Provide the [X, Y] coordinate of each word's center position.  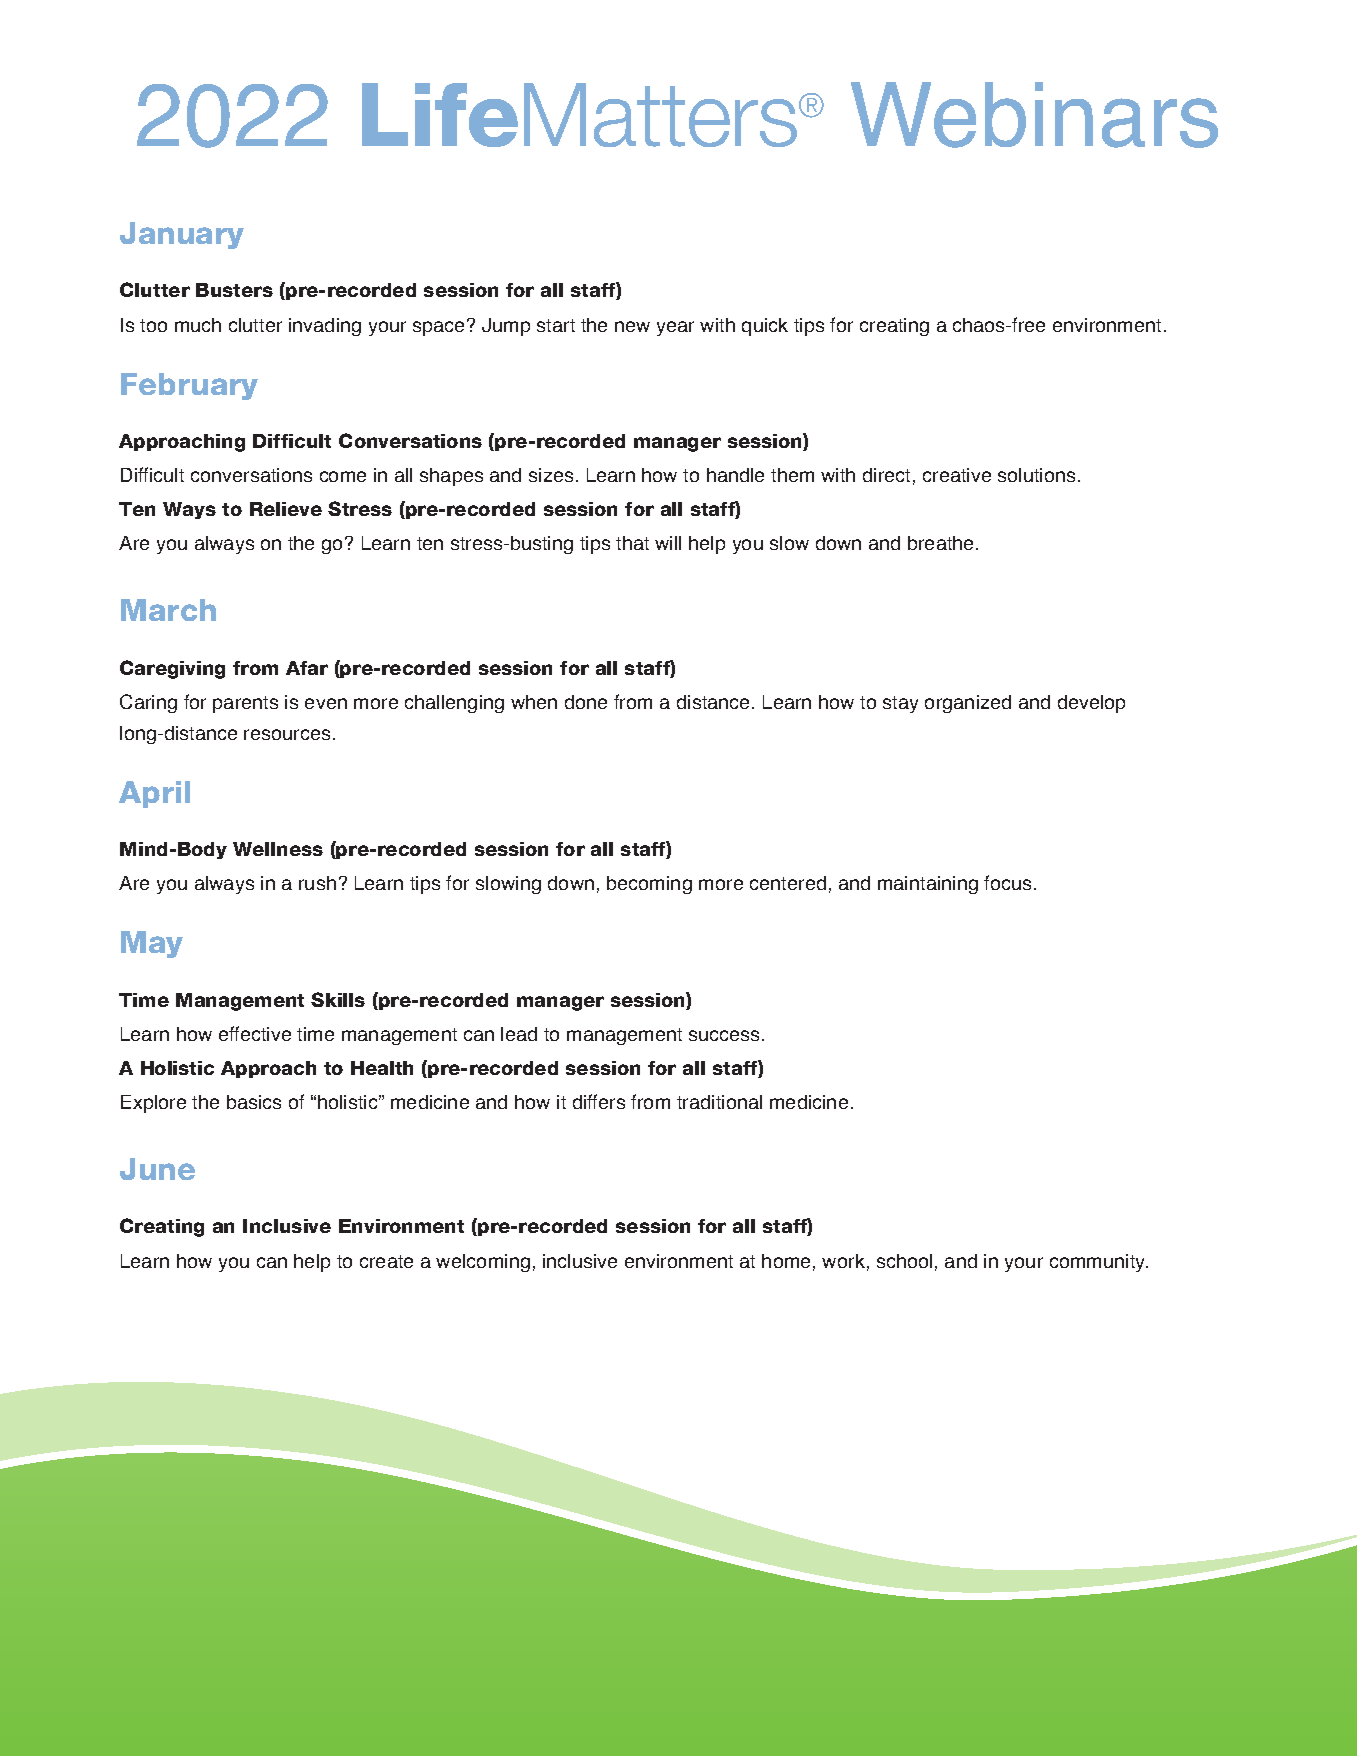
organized [968, 704]
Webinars [1034, 115]
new [632, 326]
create [386, 1261]
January [182, 235]
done [586, 702]
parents [245, 704]
